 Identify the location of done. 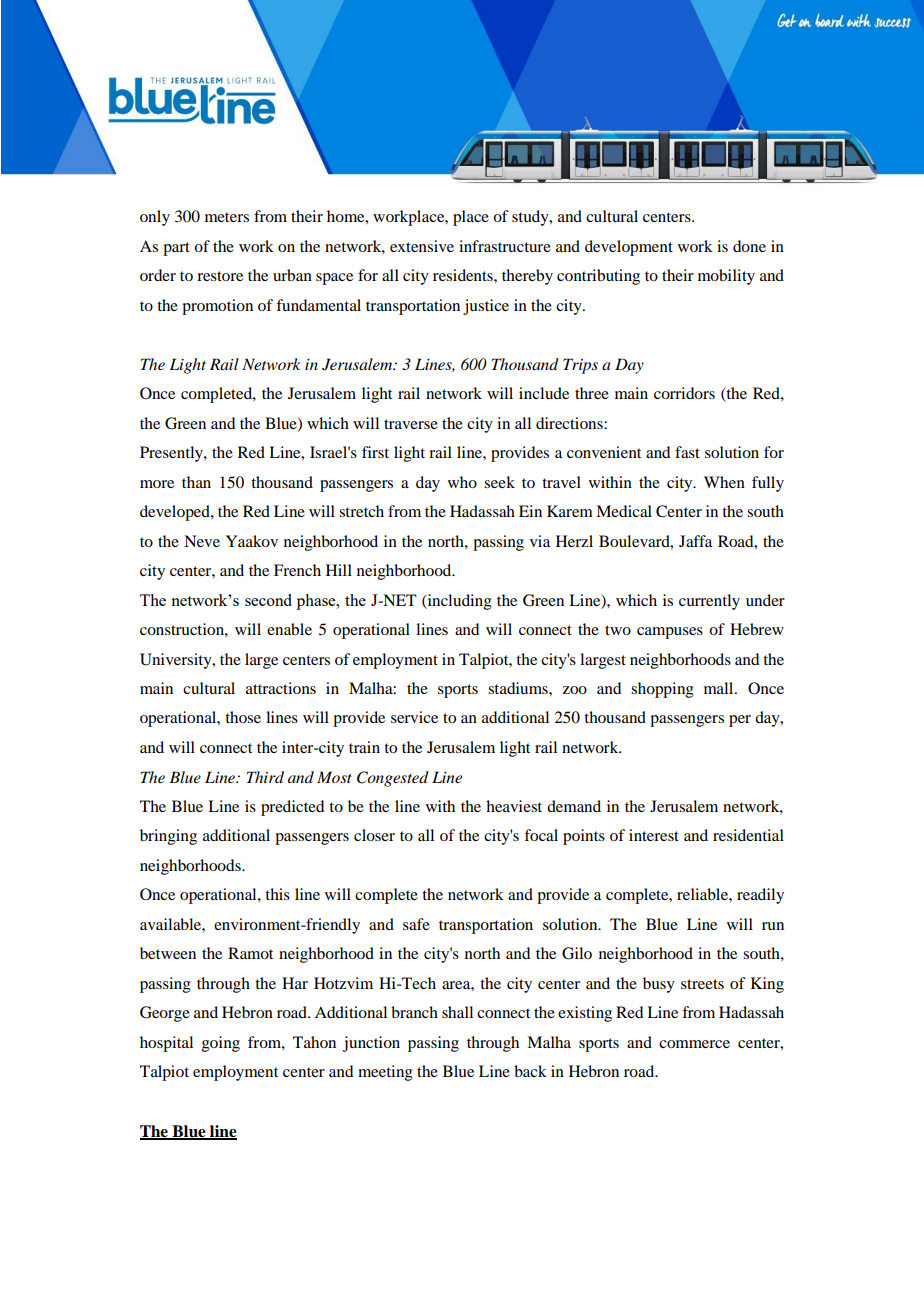
(749, 246).
